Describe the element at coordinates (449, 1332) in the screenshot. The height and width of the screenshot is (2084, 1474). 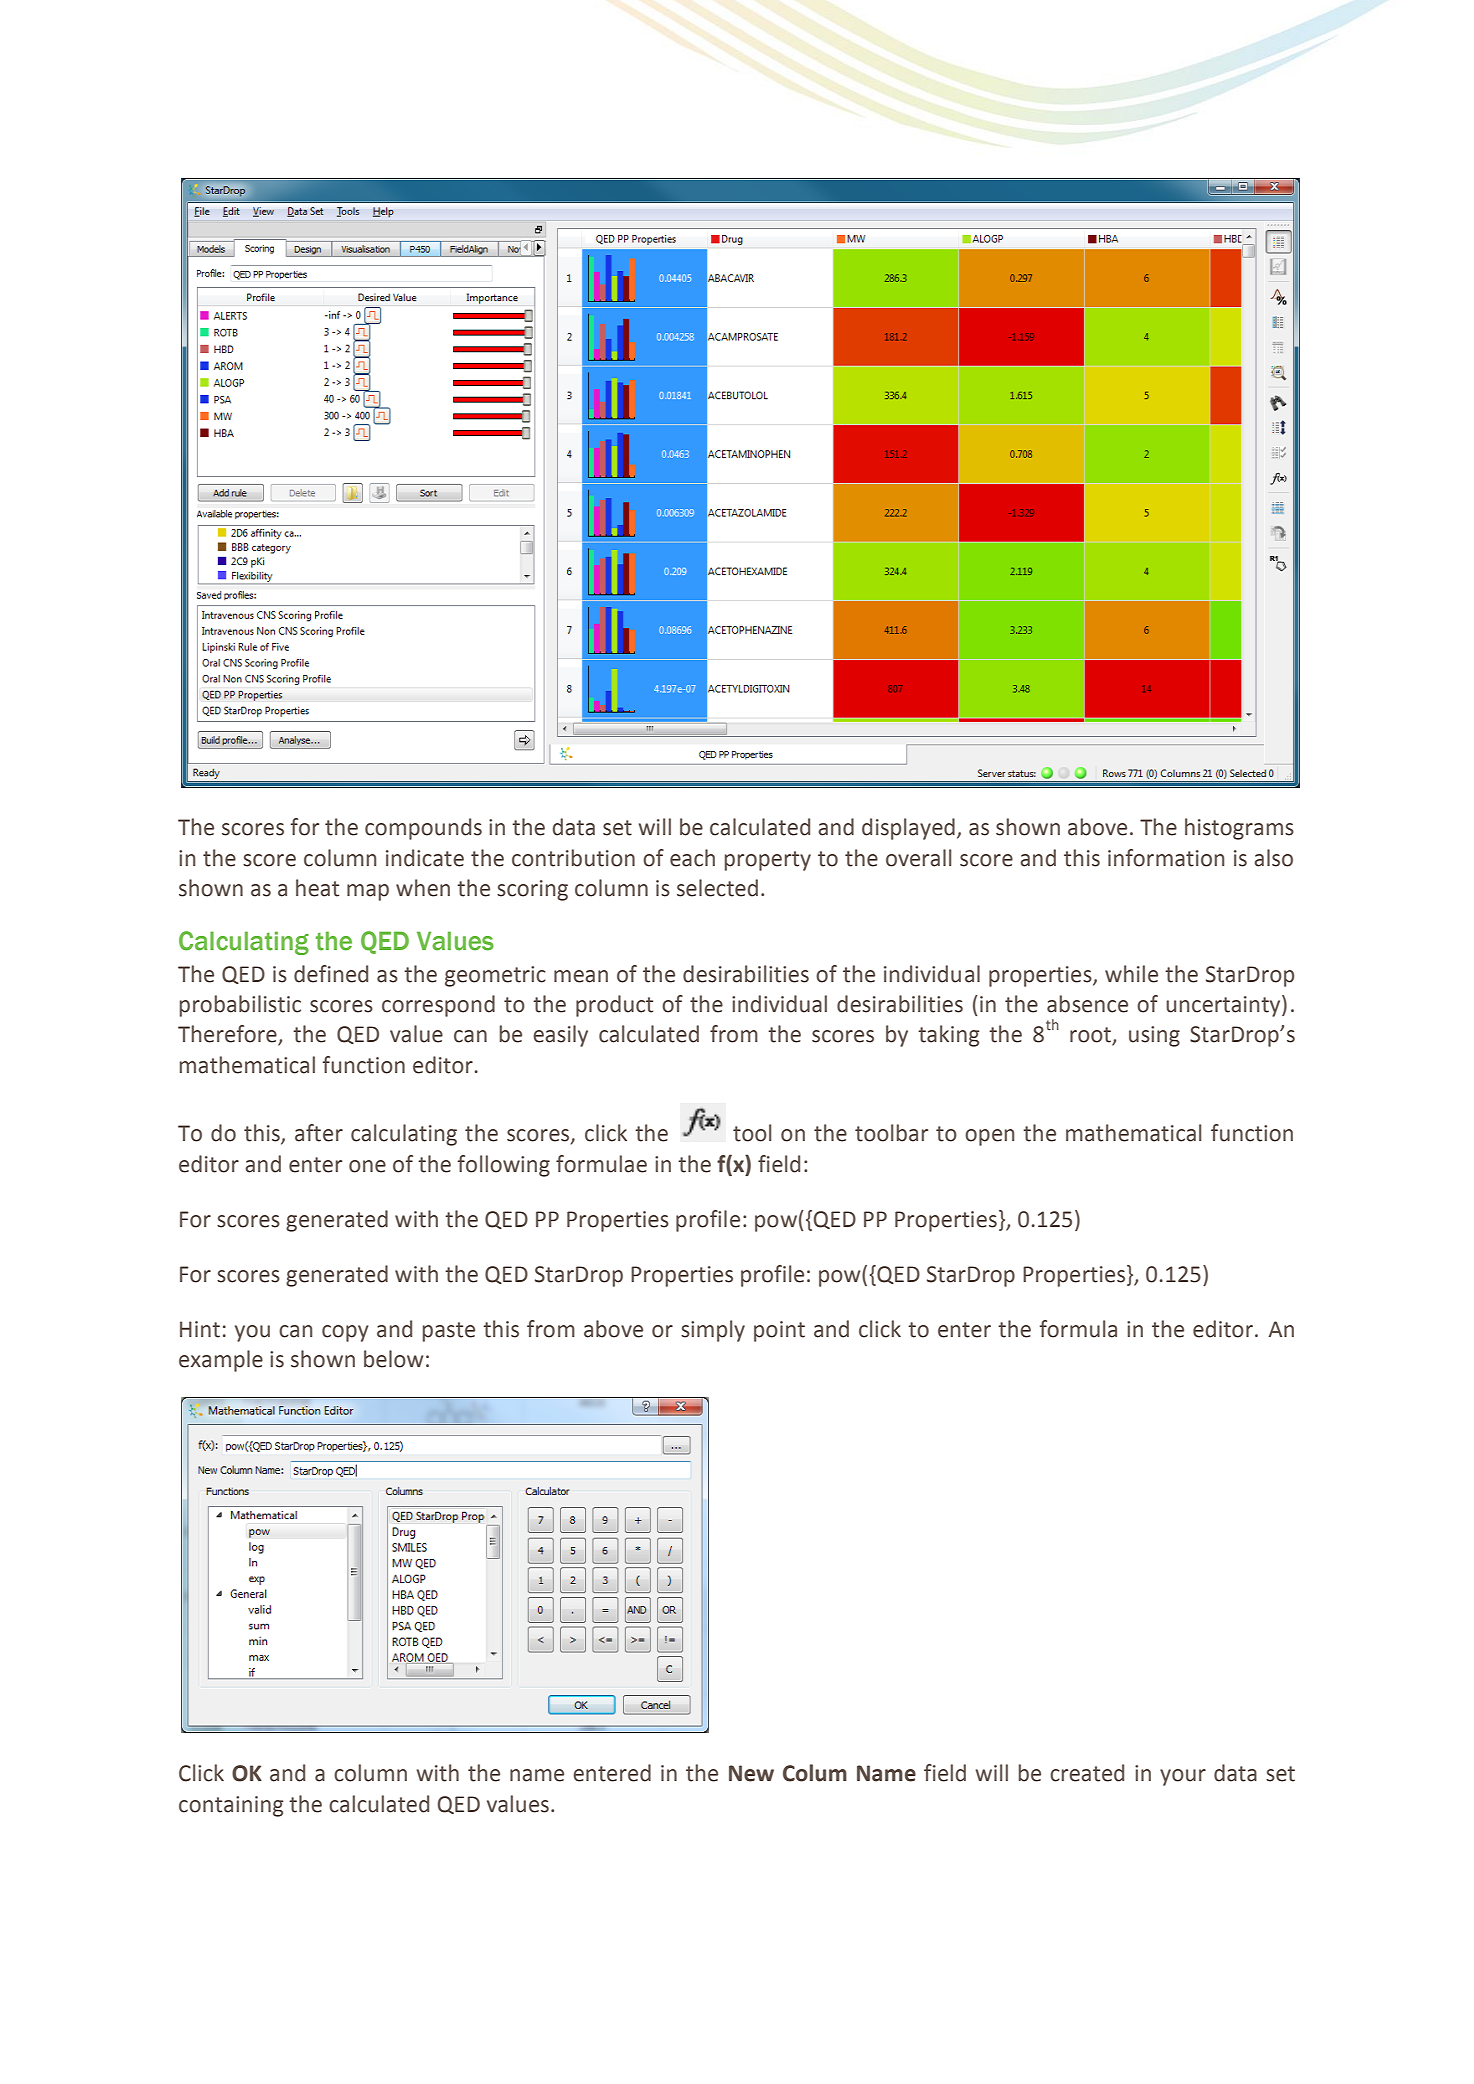
I see `paste` at that location.
